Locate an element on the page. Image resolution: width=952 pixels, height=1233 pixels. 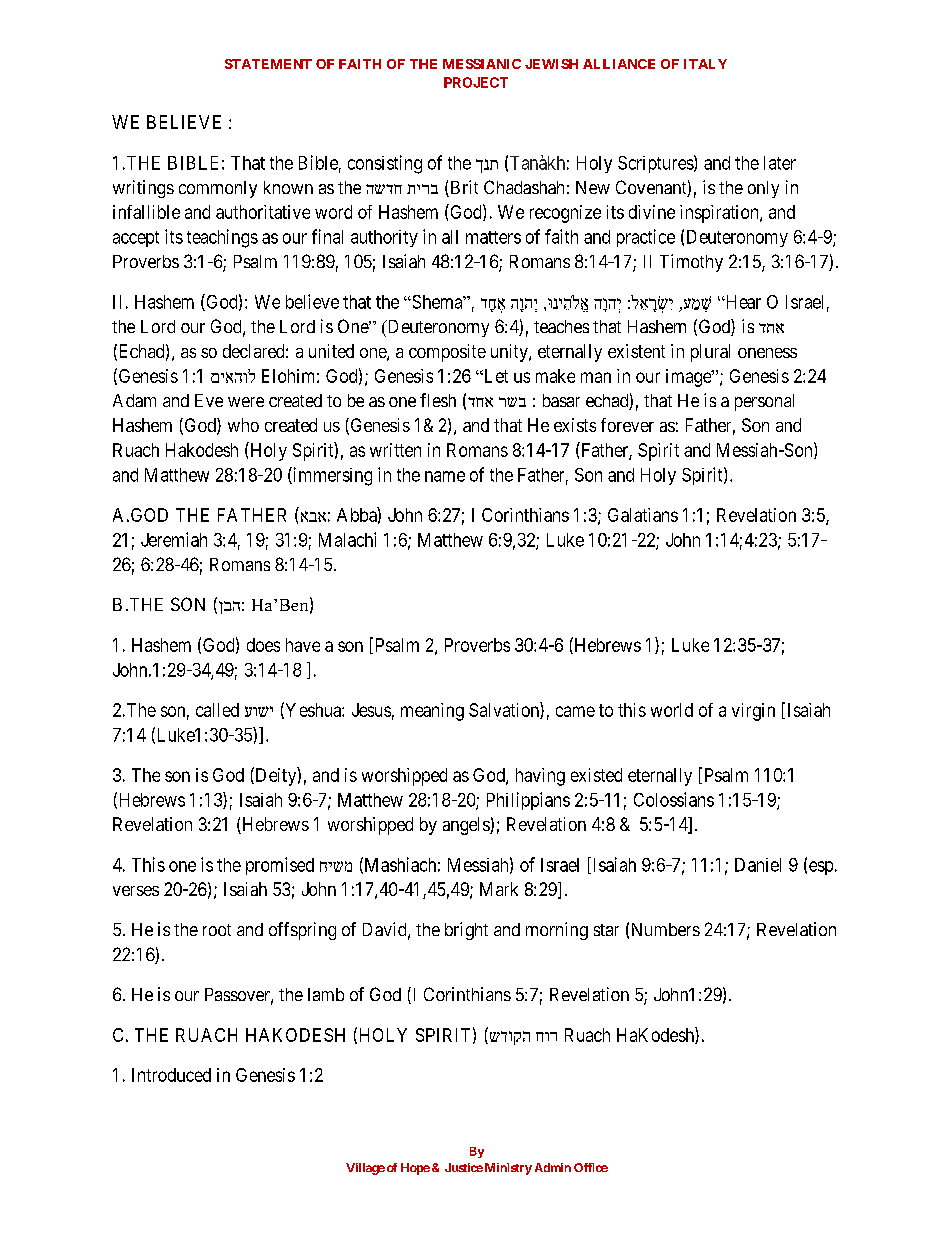
STATEMENT is located at coordinates (268, 64).
